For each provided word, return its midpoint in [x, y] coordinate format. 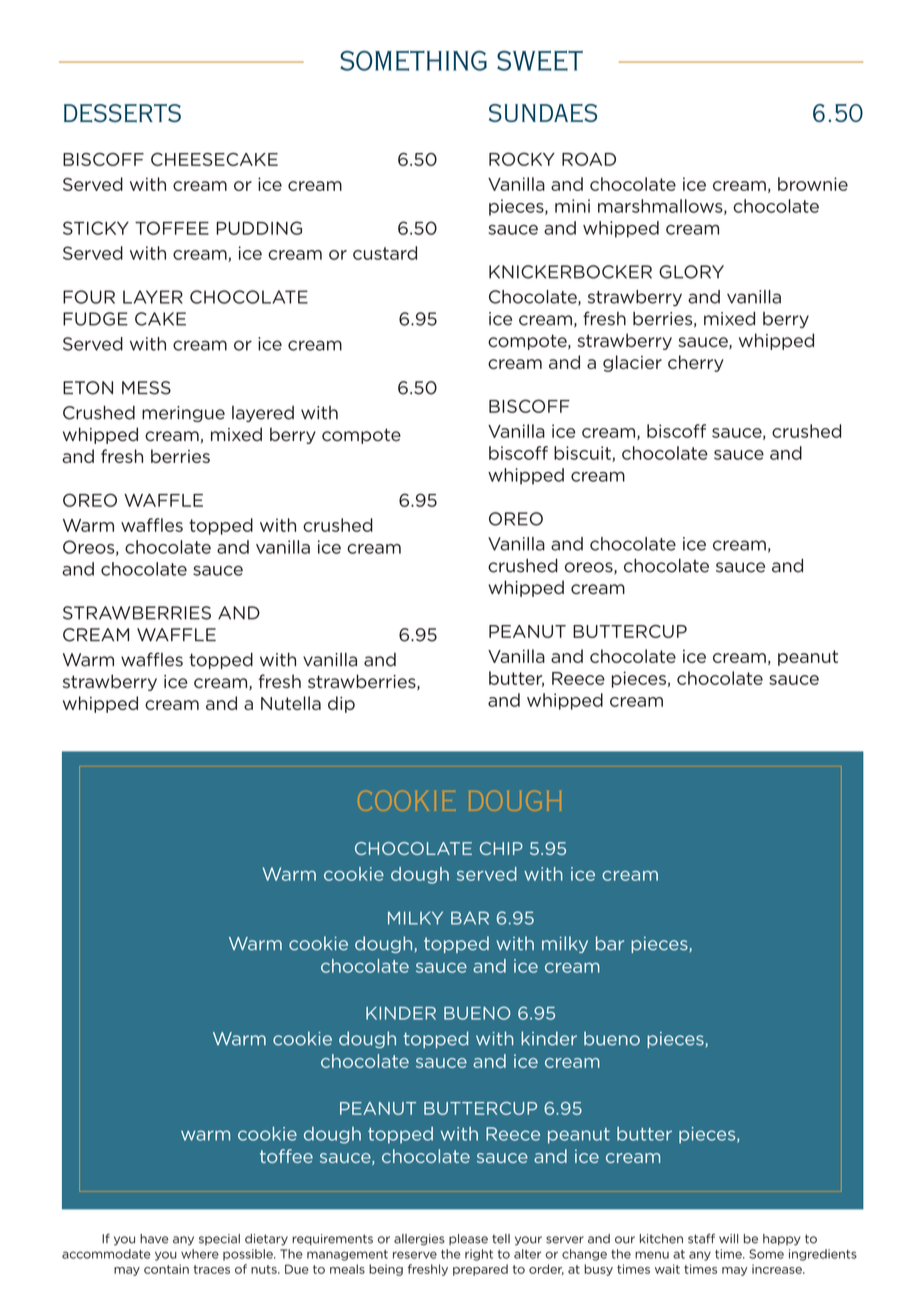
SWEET [540, 60]
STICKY [96, 228]
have [154, 1239]
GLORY [691, 272]
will [728, 1238]
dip [341, 704]
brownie [813, 184]
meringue [183, 414]
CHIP [501, 848]
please [468, 1239]
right [479, 1255]
